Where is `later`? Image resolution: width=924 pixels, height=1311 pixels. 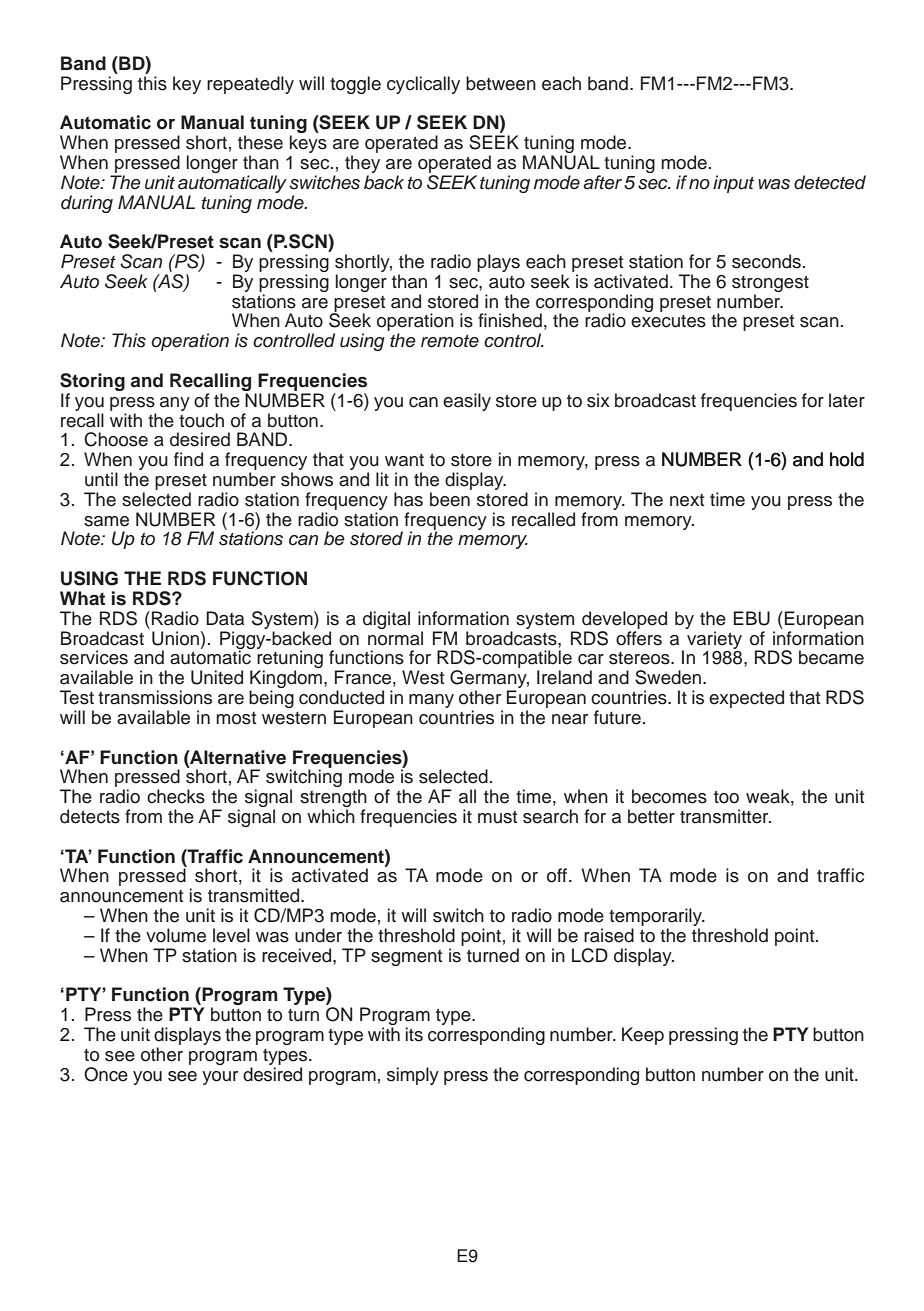
later is located at coordinates (847, 400).
